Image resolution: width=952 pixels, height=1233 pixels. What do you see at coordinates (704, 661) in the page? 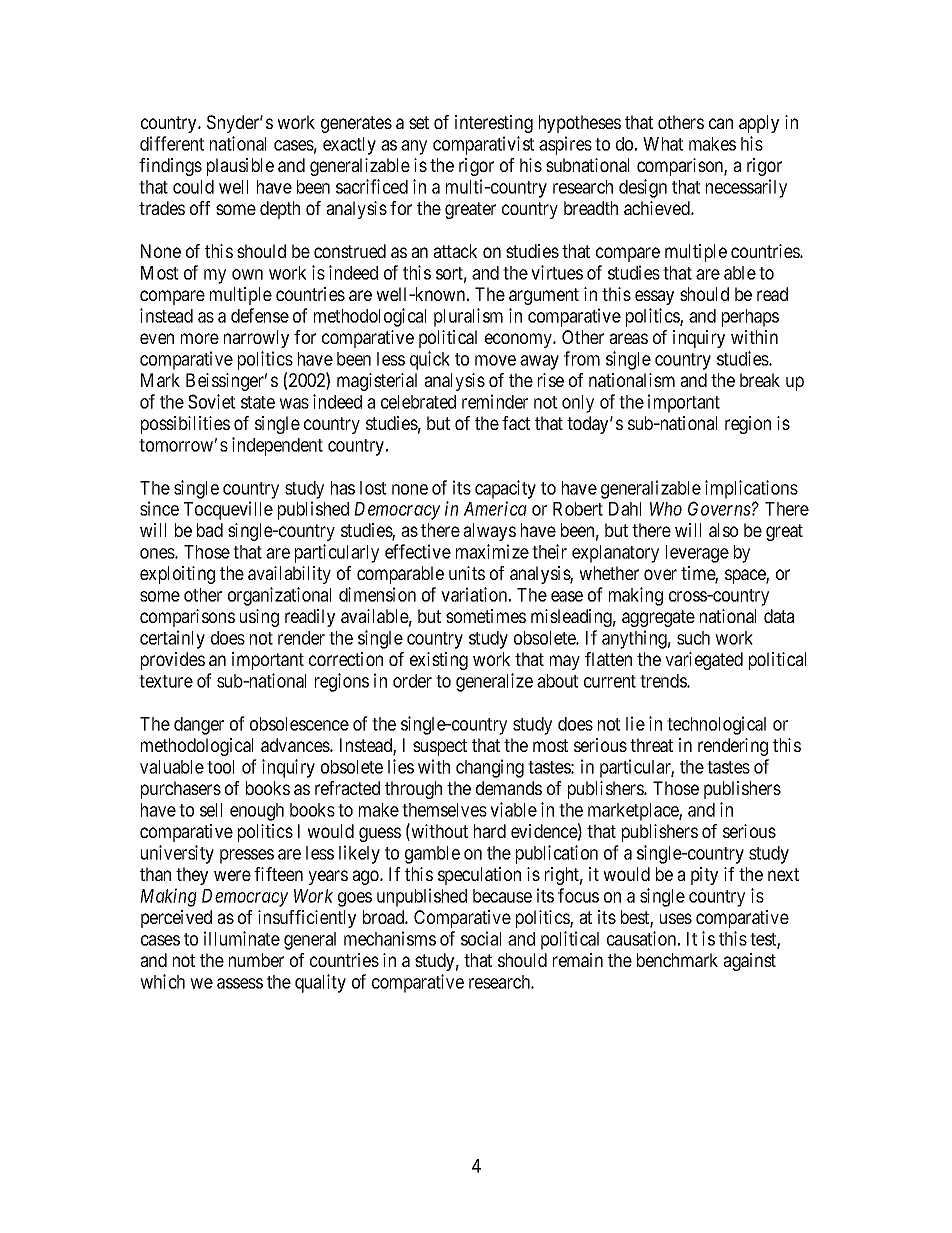
I see `variegated` at bounding box center [704, 661].
